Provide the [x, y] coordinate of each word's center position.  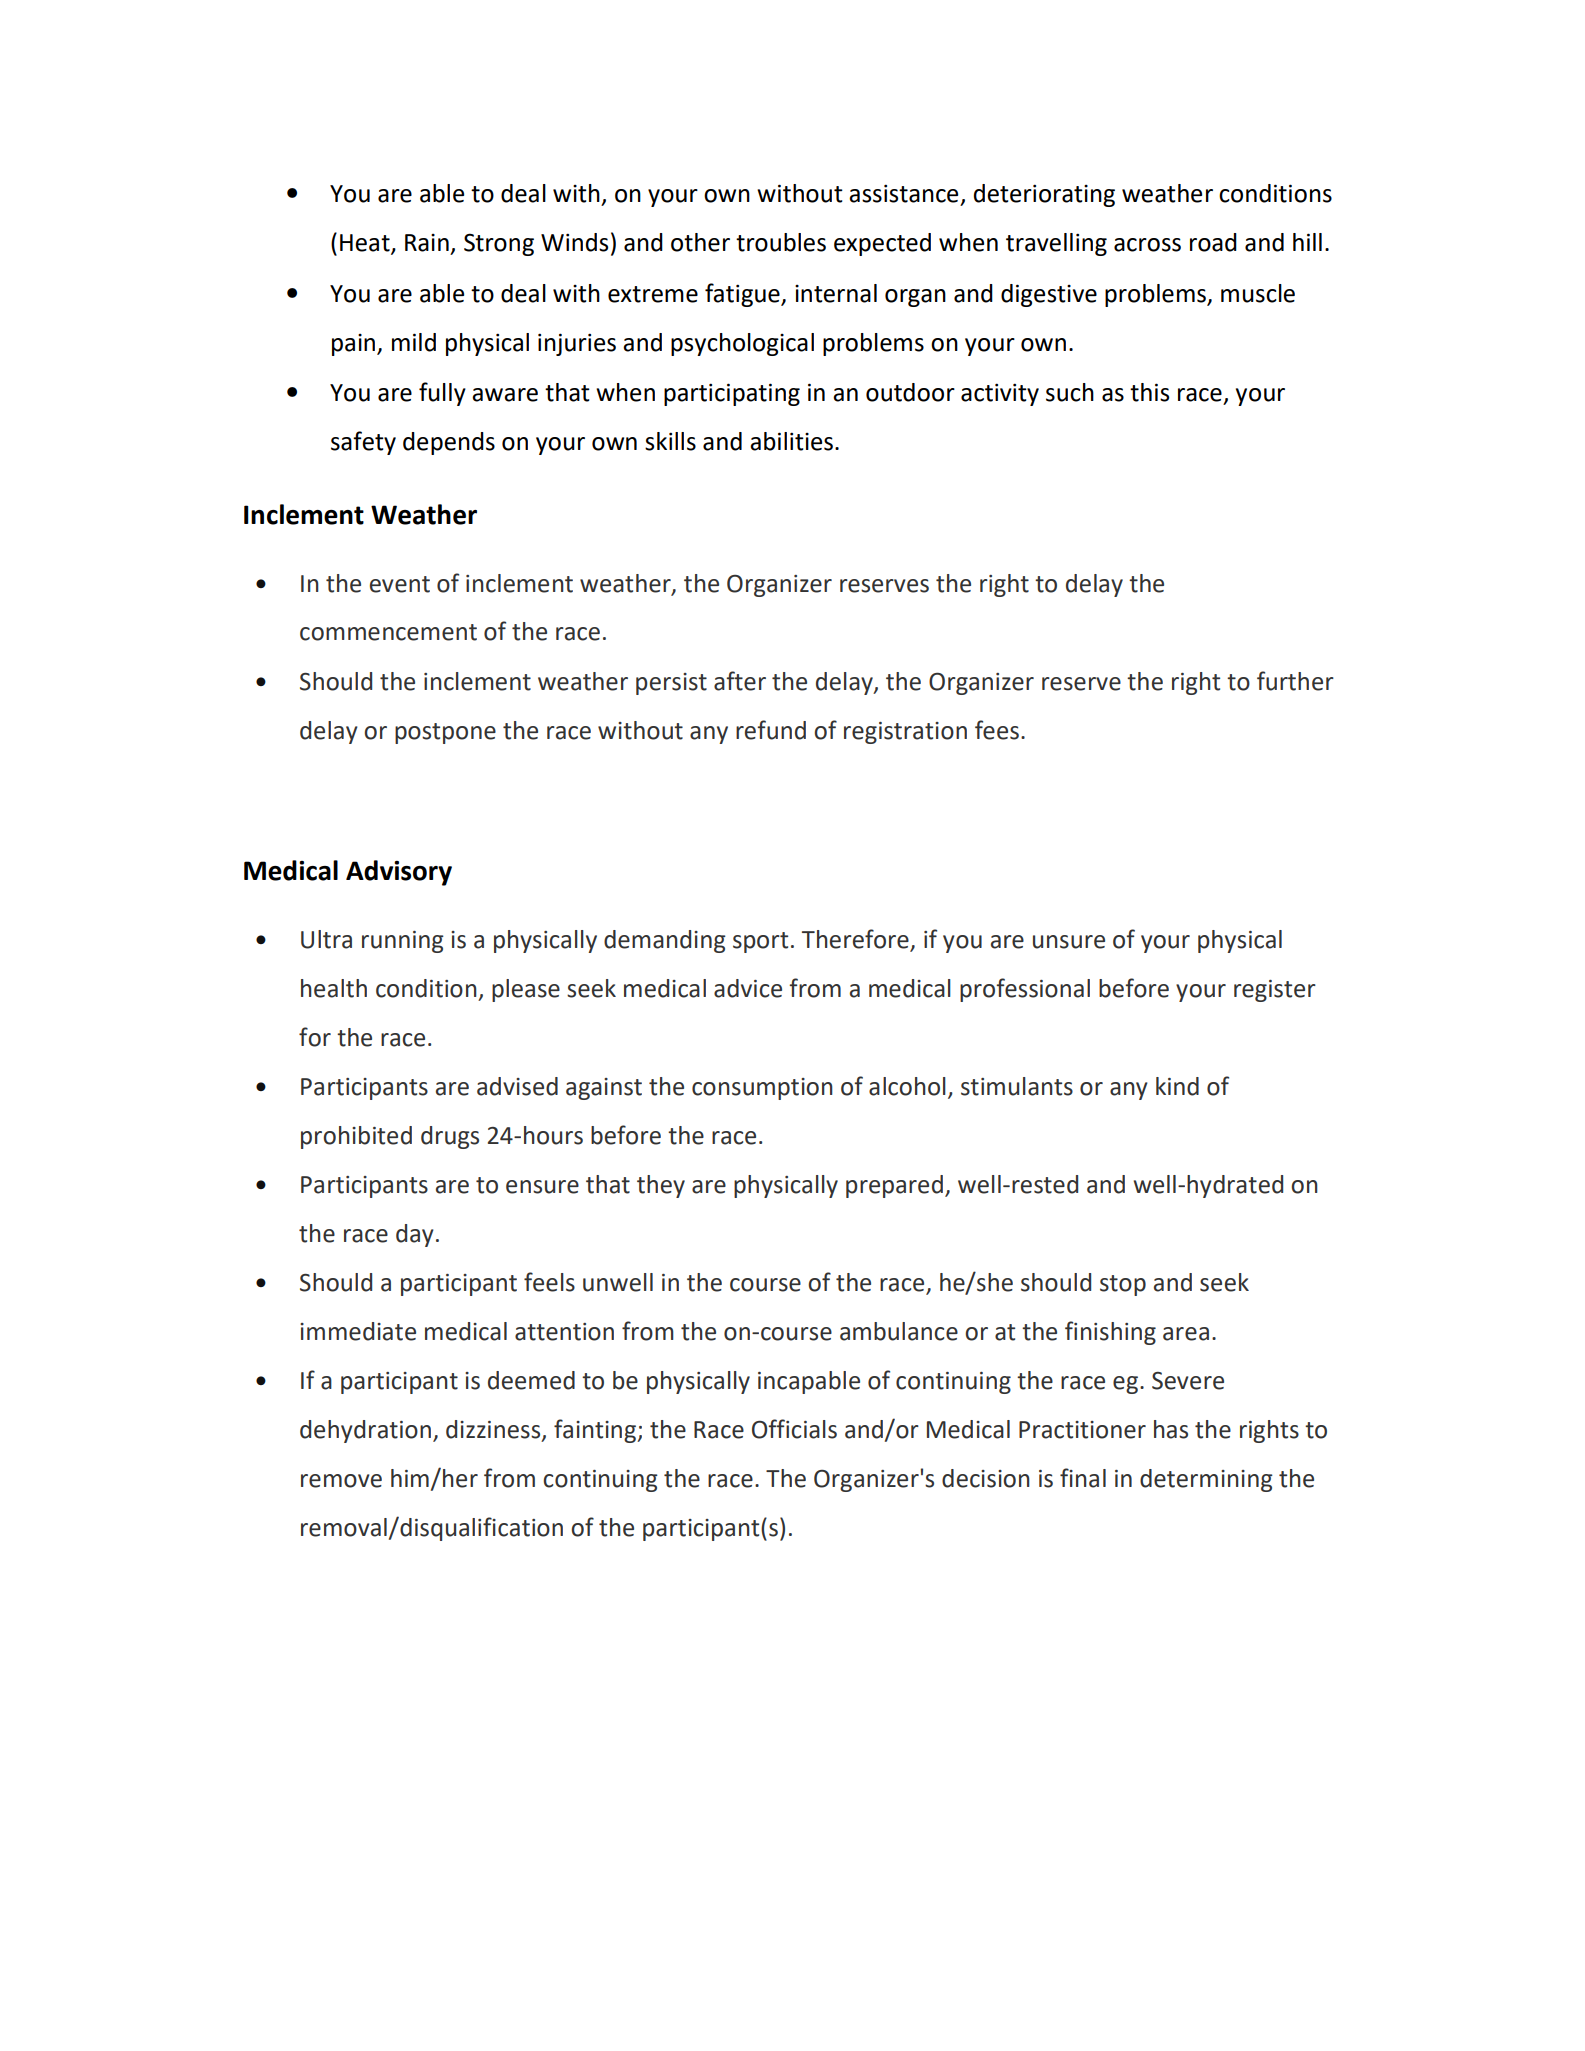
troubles [781, 242]
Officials [794, 1429]
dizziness [494, 1430]
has [1171, 1429]
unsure [1069, 942]
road [1213, 242]
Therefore [855, 939]
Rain [427, 243]
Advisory [399, 873]
